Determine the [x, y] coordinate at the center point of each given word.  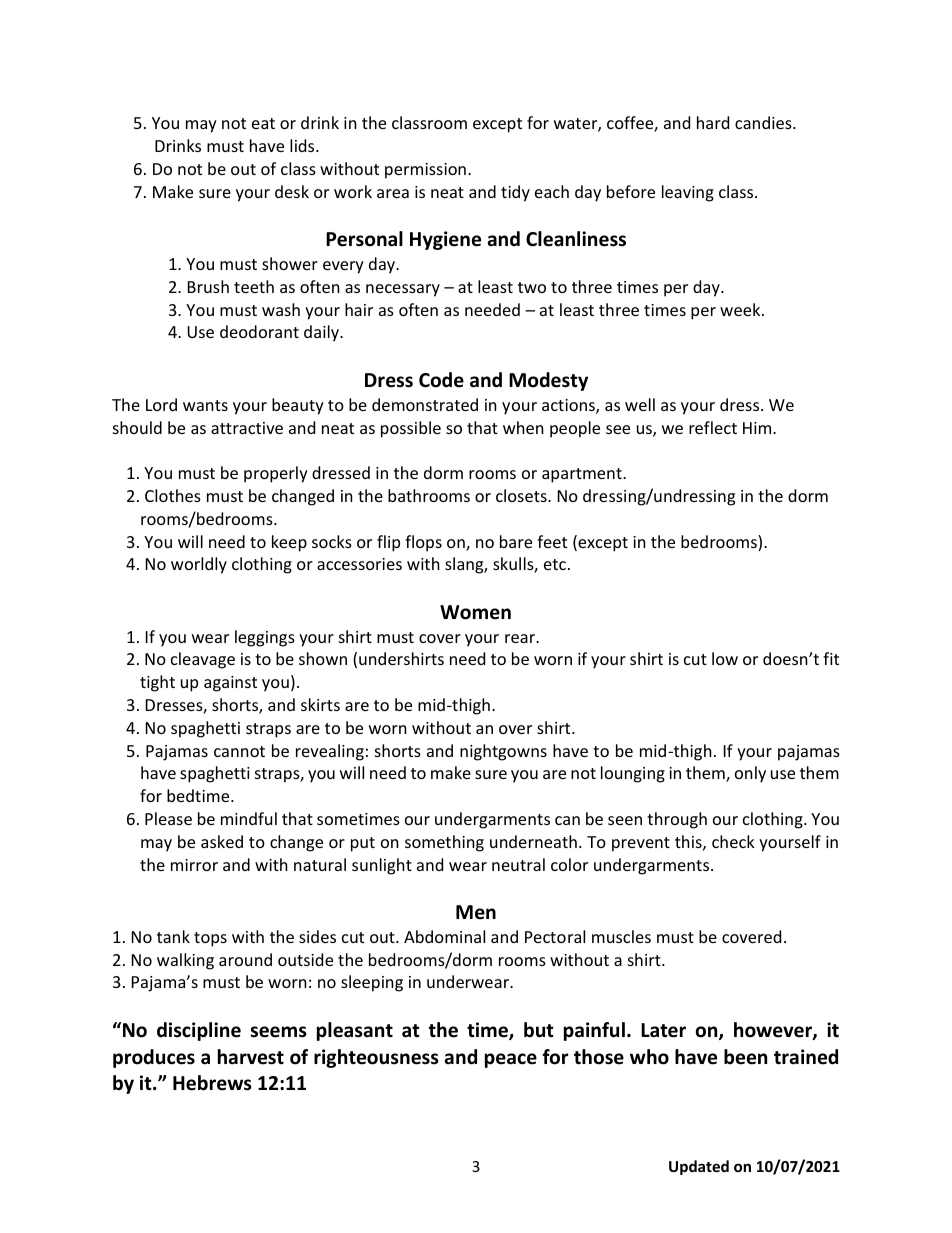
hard [713, 122]
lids [303, 145]
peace [511, 1060]
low [725, 658]
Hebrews [212, 1083]
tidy [515, 193]
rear [521, 638]
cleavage [203, 660]
